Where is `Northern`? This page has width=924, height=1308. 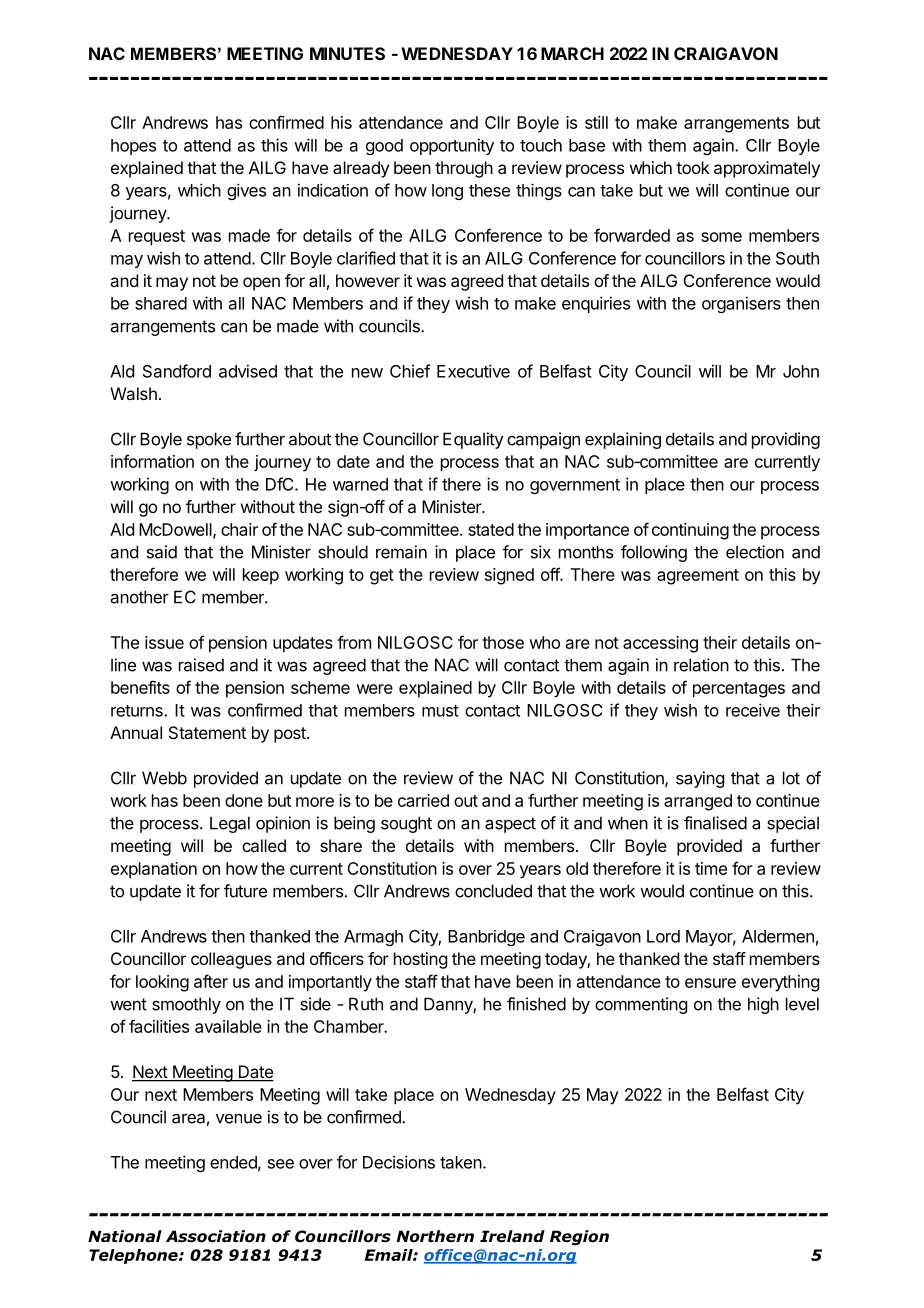 Northern is located at coordinates (435, 1236).
